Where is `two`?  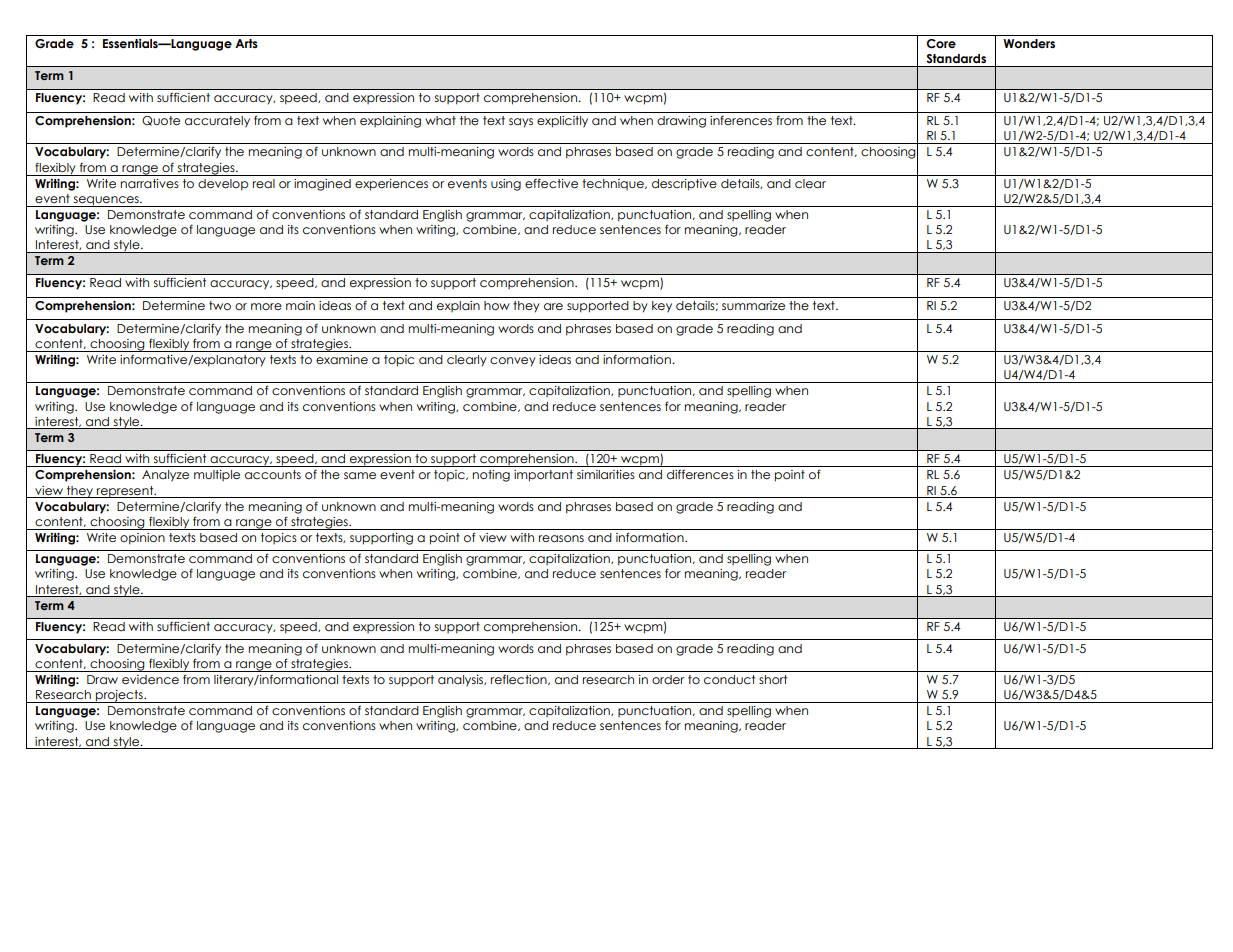
two is located at coordinates (220, 305).
